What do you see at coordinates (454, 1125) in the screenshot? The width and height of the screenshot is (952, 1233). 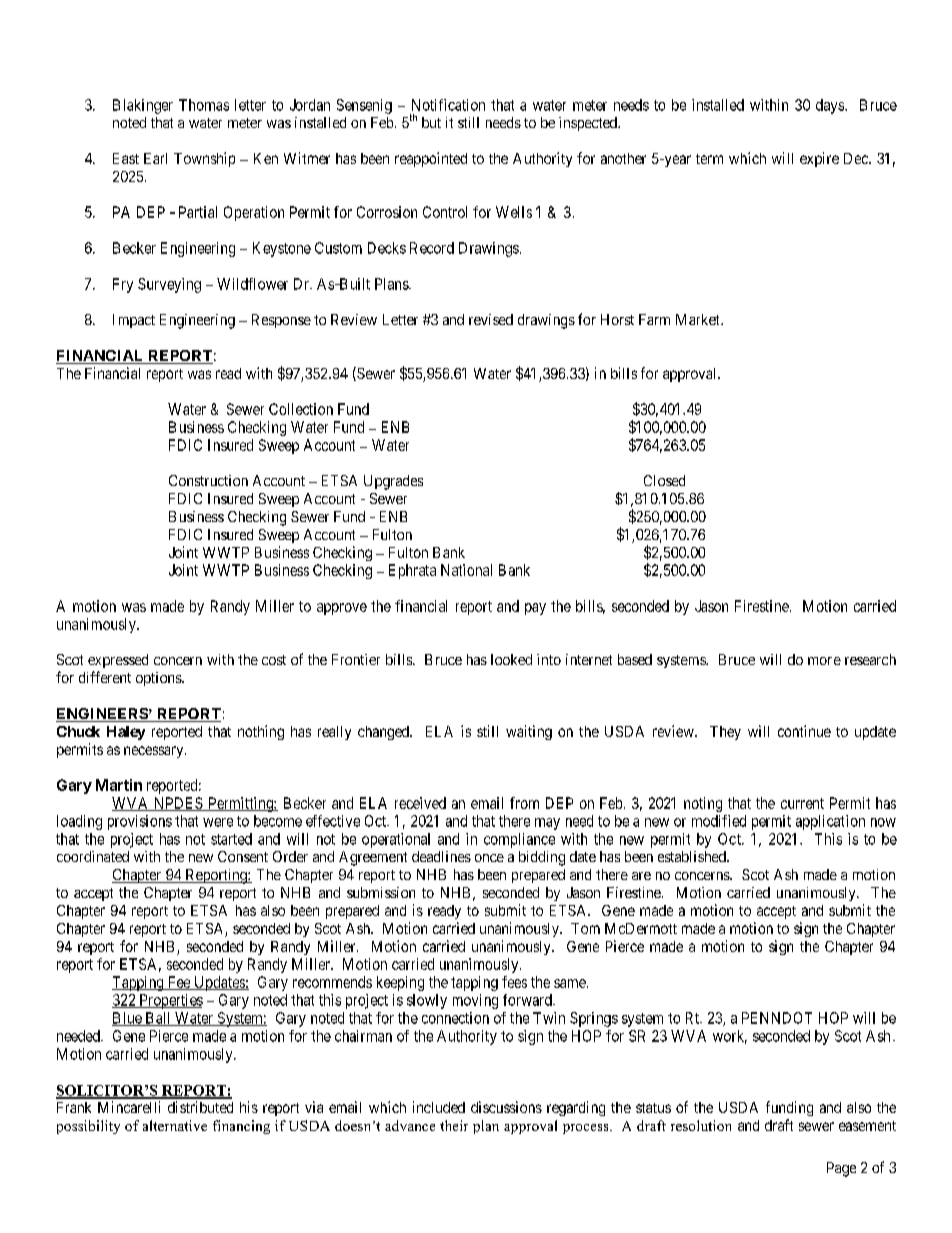 I see `their` at bounding box center [454, 1125].
